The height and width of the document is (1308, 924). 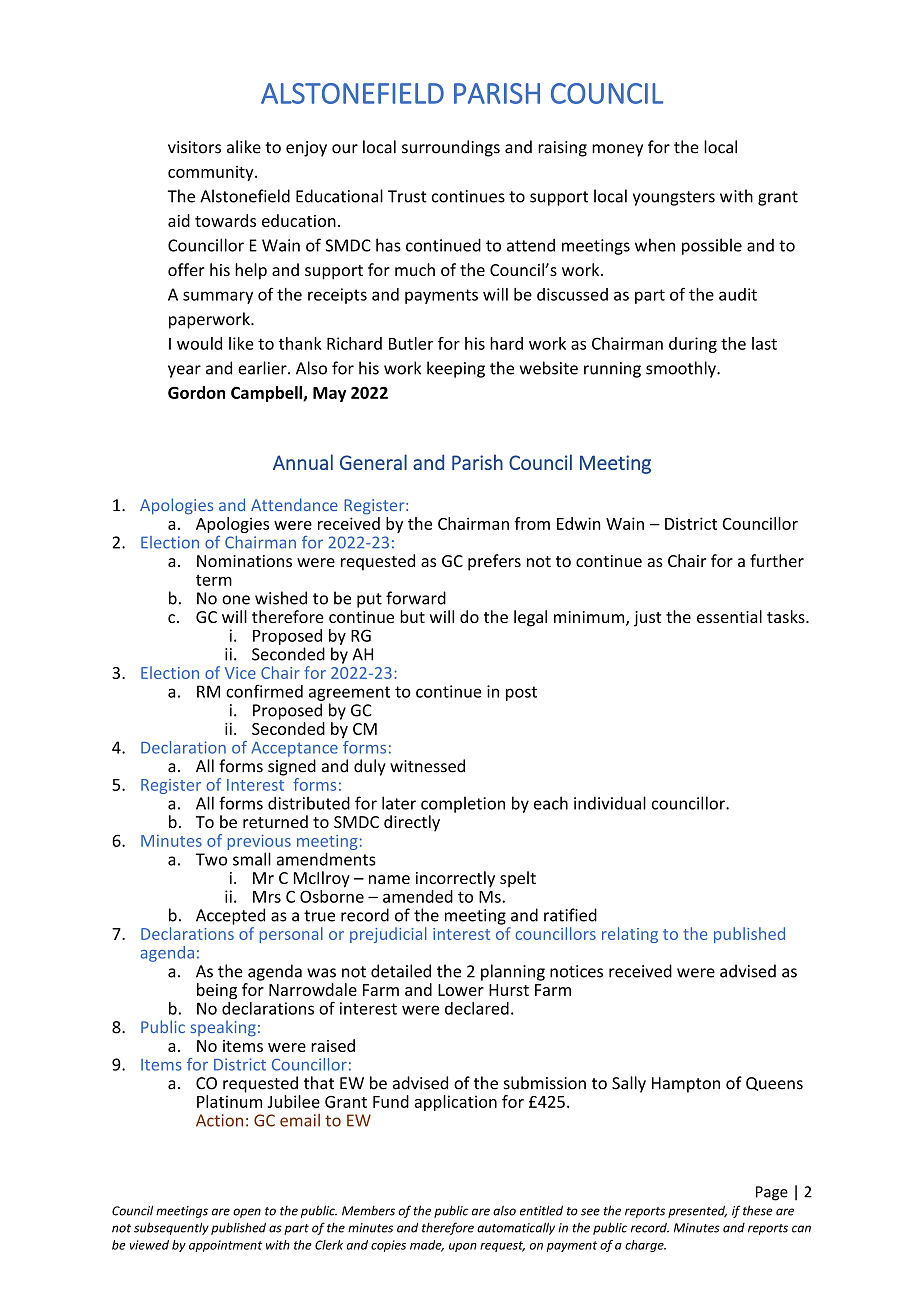 I want to click on upon, so click(x=463, y=1247).
